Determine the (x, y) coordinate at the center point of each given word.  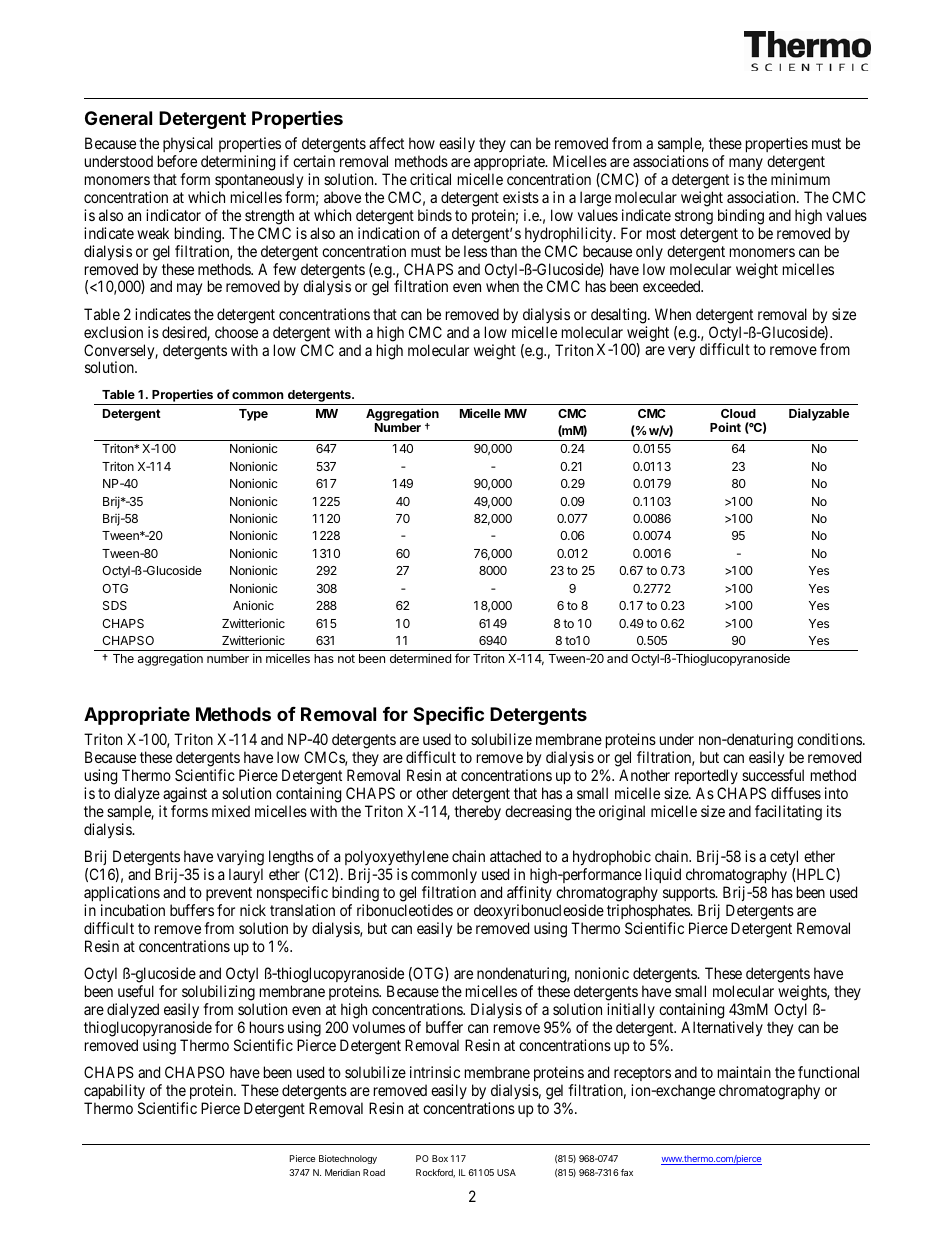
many (746, 166)
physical (188, 146)
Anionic (253, 605)
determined (420, 658)
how (422, 143)
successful (773, 775)
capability (114, 1091)
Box (440, 1158)
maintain (744, 1072)
